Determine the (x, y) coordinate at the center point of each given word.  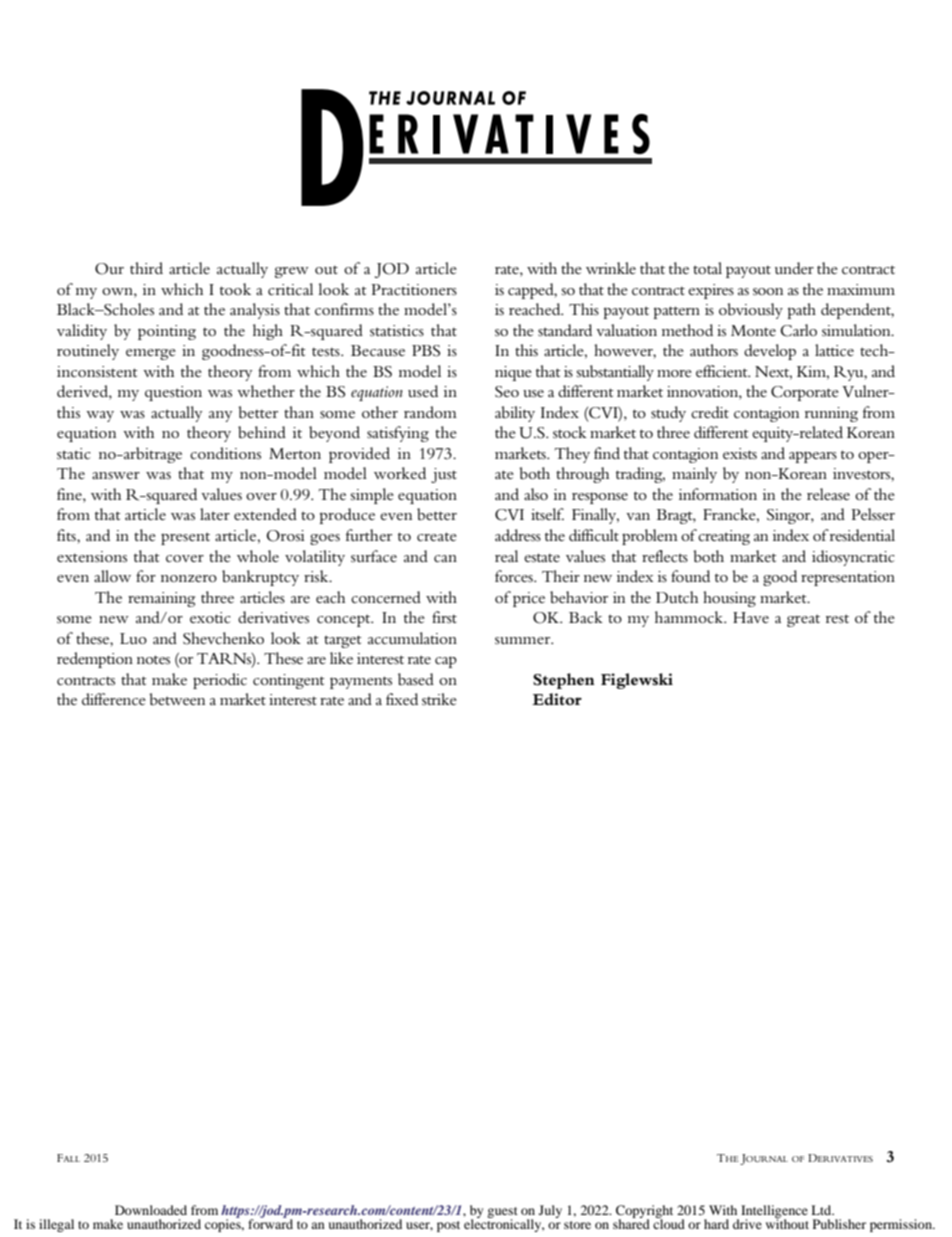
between (177, 699)
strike (439, 699)
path (801, 311)
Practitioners (414, 289)
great (803, 620)
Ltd (822, 1210)
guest (502, 1214)
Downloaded (151, 1210)
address (518, 535)
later (215, 514)
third (146, 268)
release (828, 494)
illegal (56, 1225)
